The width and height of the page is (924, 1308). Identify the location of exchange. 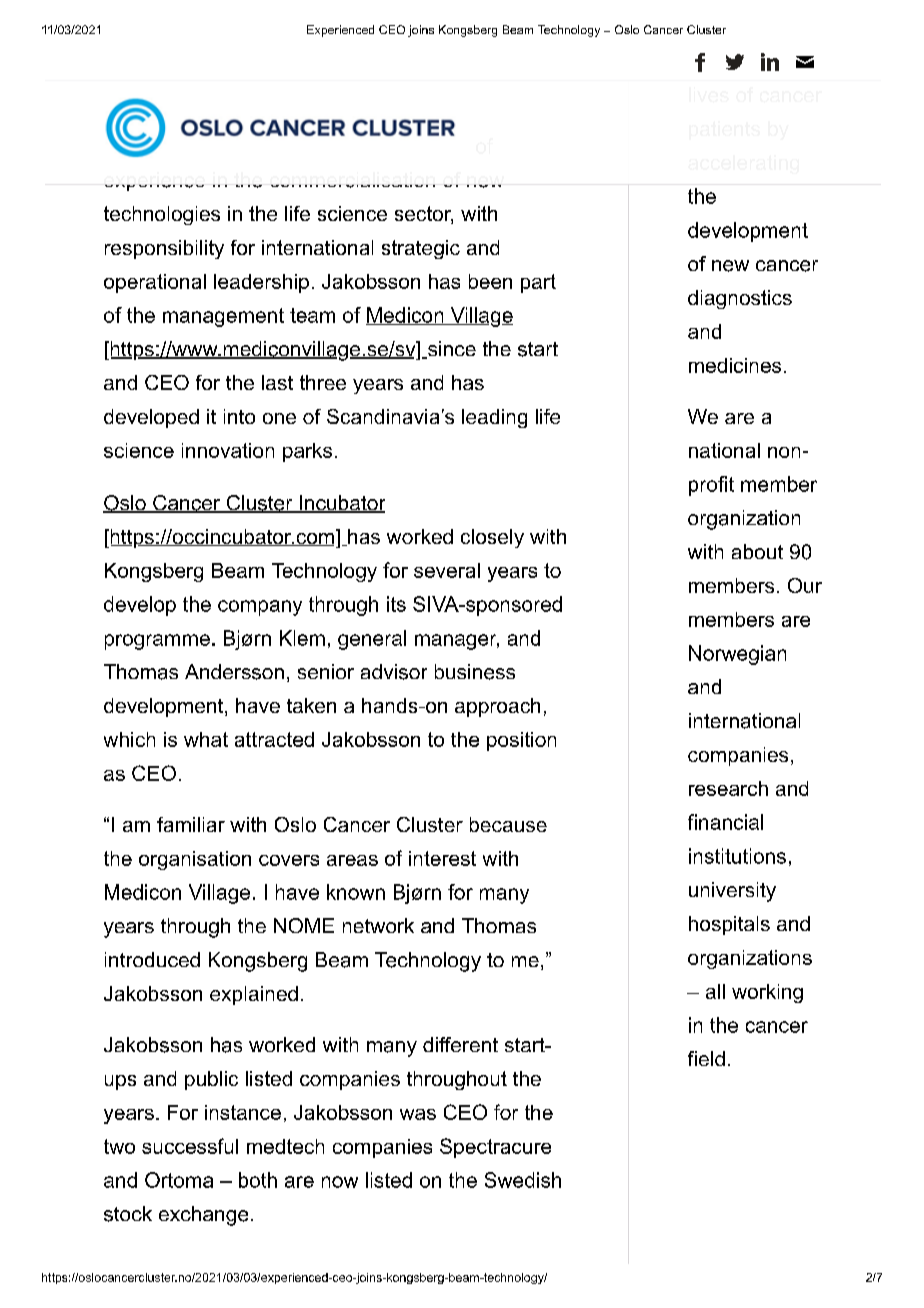
(203, 1216).
